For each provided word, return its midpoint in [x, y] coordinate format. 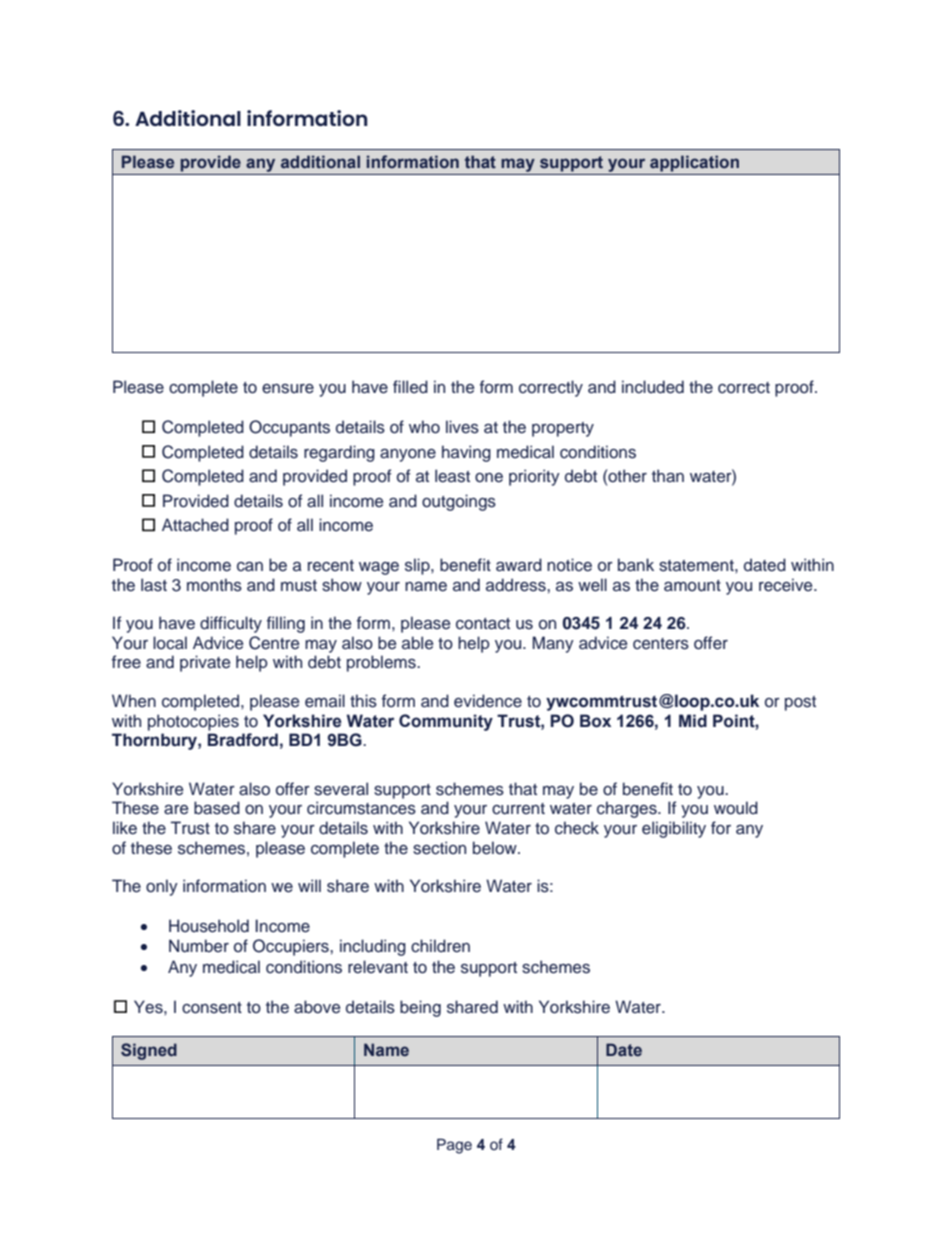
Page [454, 1146]
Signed [149, 1051]
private [205, 663]
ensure [288, 389]
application [694, 163]
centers [661, 644]
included [653, 387]
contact [483, 624]
